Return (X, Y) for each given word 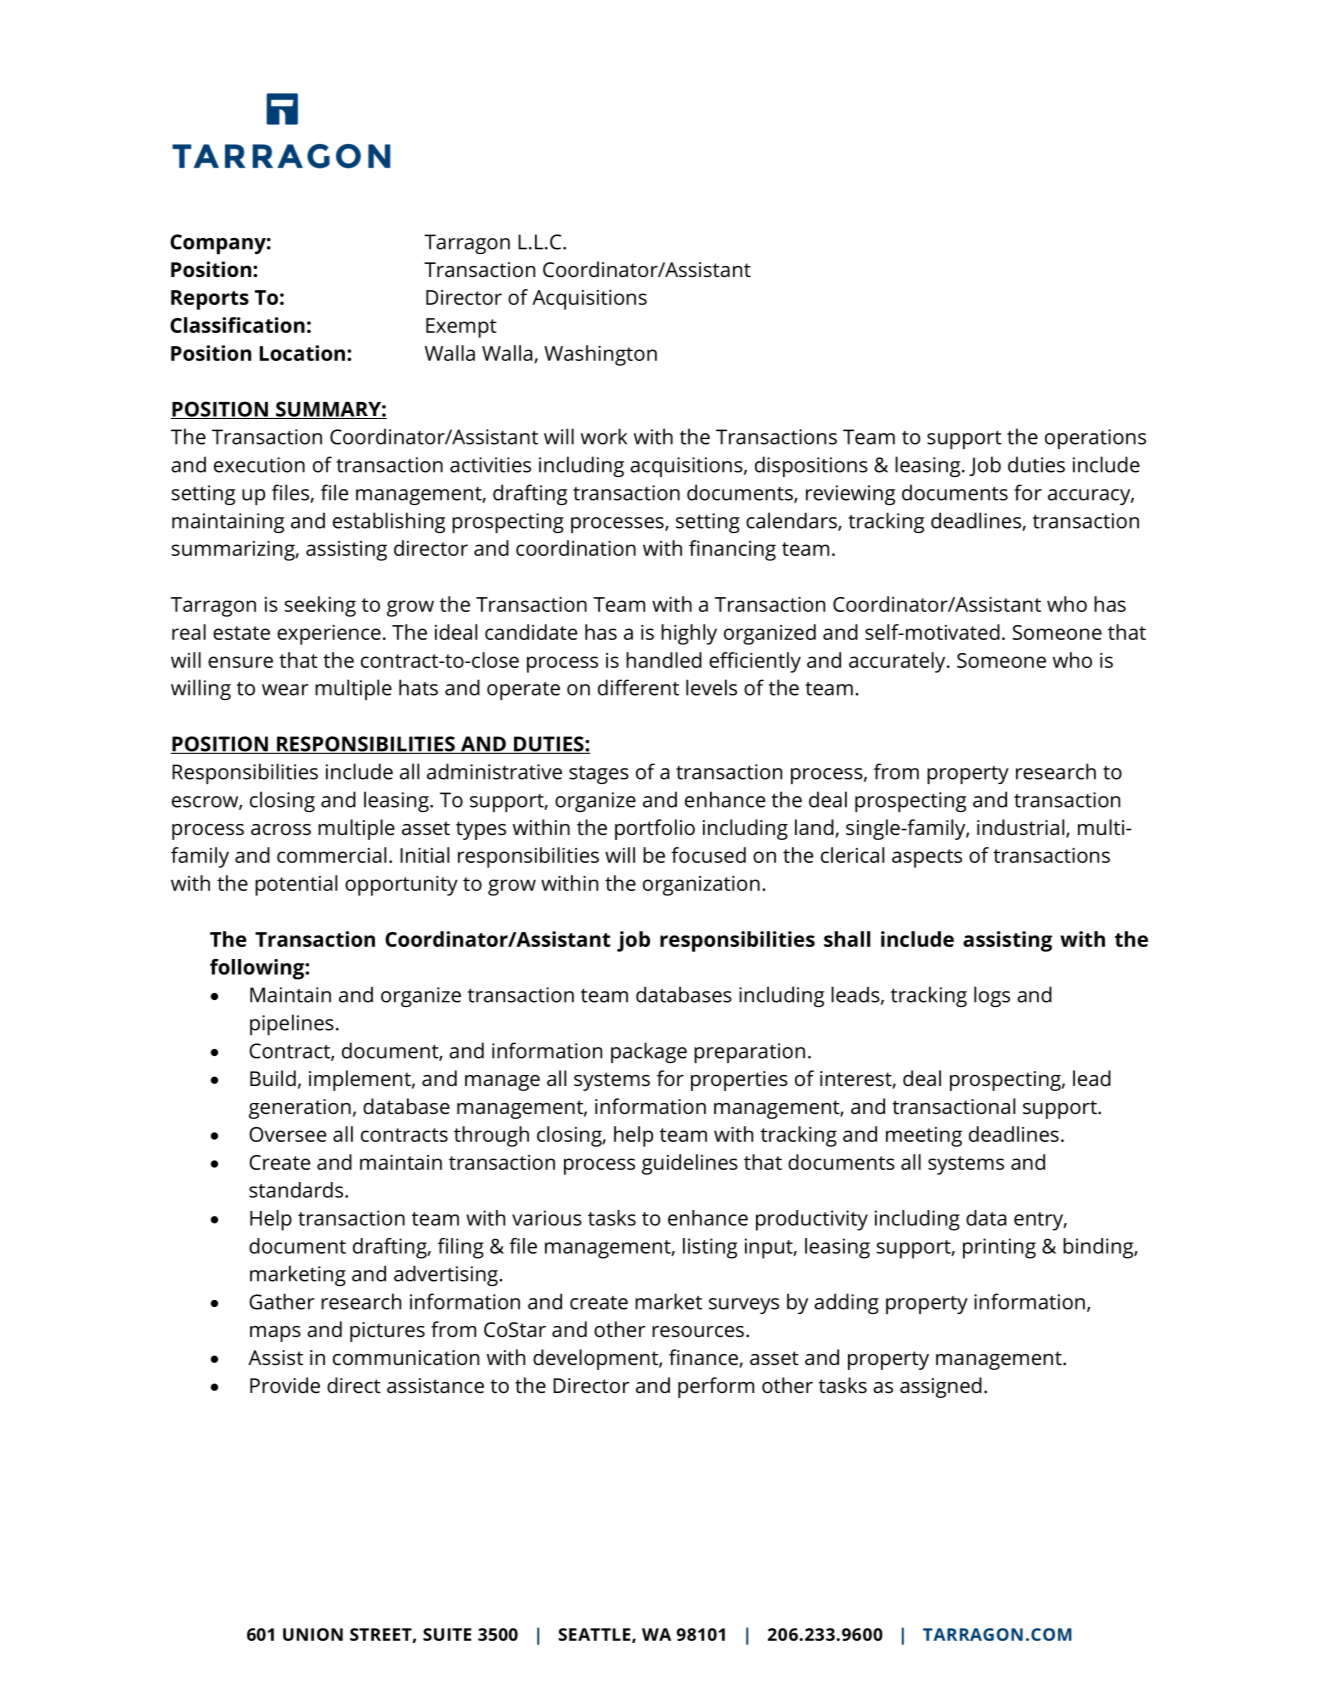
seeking (320, 606)
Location (302, 353)
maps (275, 1334)
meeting (924, 1137)
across (281, 829)
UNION (313, 1634)
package (649, 1052)
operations (1095, 439)
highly (689, 634)
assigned (941, 1387)
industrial (1022, 828)
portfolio (655, 829)
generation (300, 1109)
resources (698, 1331)
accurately (898, 662)
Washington (600, 355)
